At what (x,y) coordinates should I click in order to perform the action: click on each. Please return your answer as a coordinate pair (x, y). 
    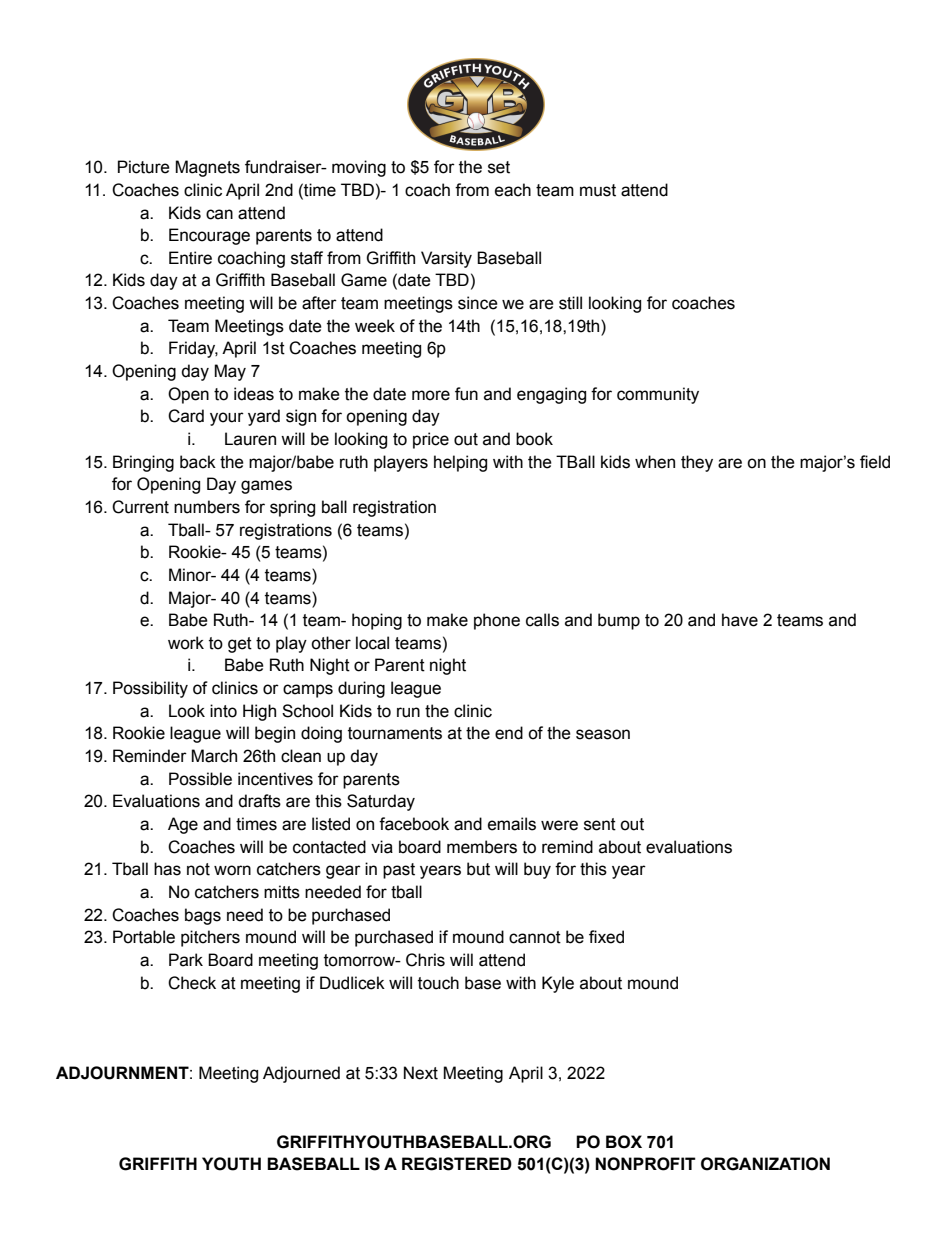
    Looking at the image, I should click on (513, 190).
